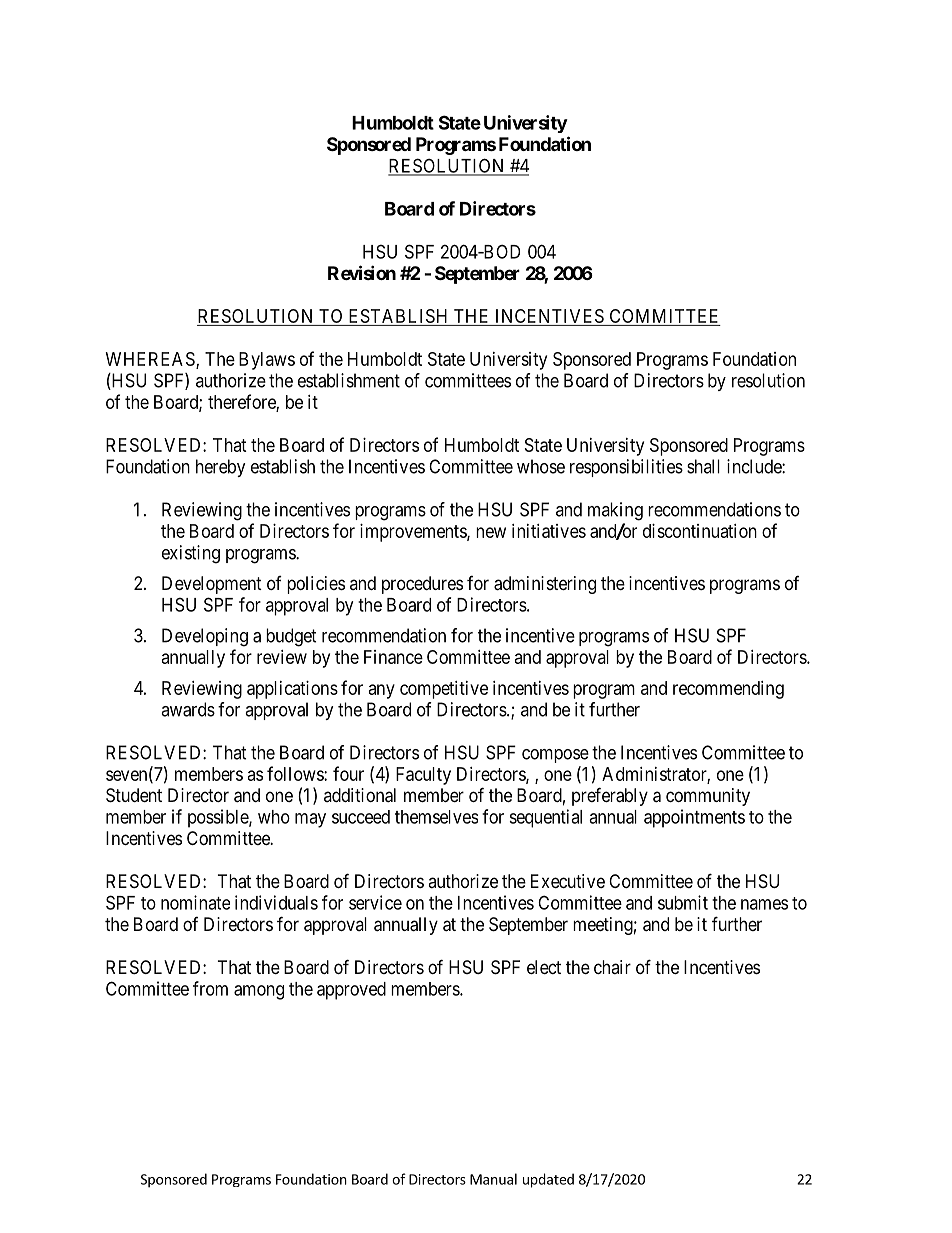 The height and width of the document is (1233, 952). I want to click on existing, so click(191, 554).
